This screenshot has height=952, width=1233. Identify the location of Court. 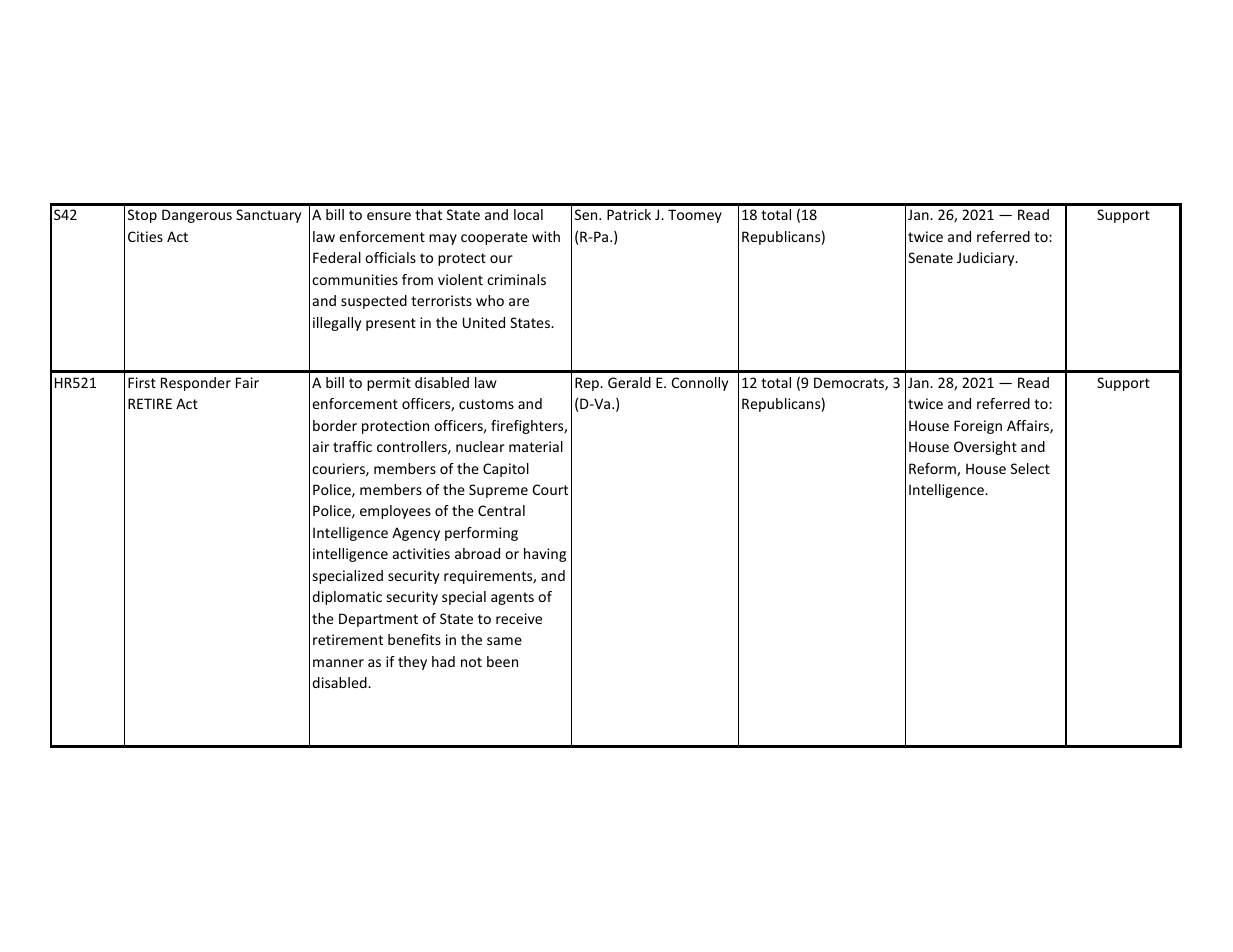
(550, 489).
